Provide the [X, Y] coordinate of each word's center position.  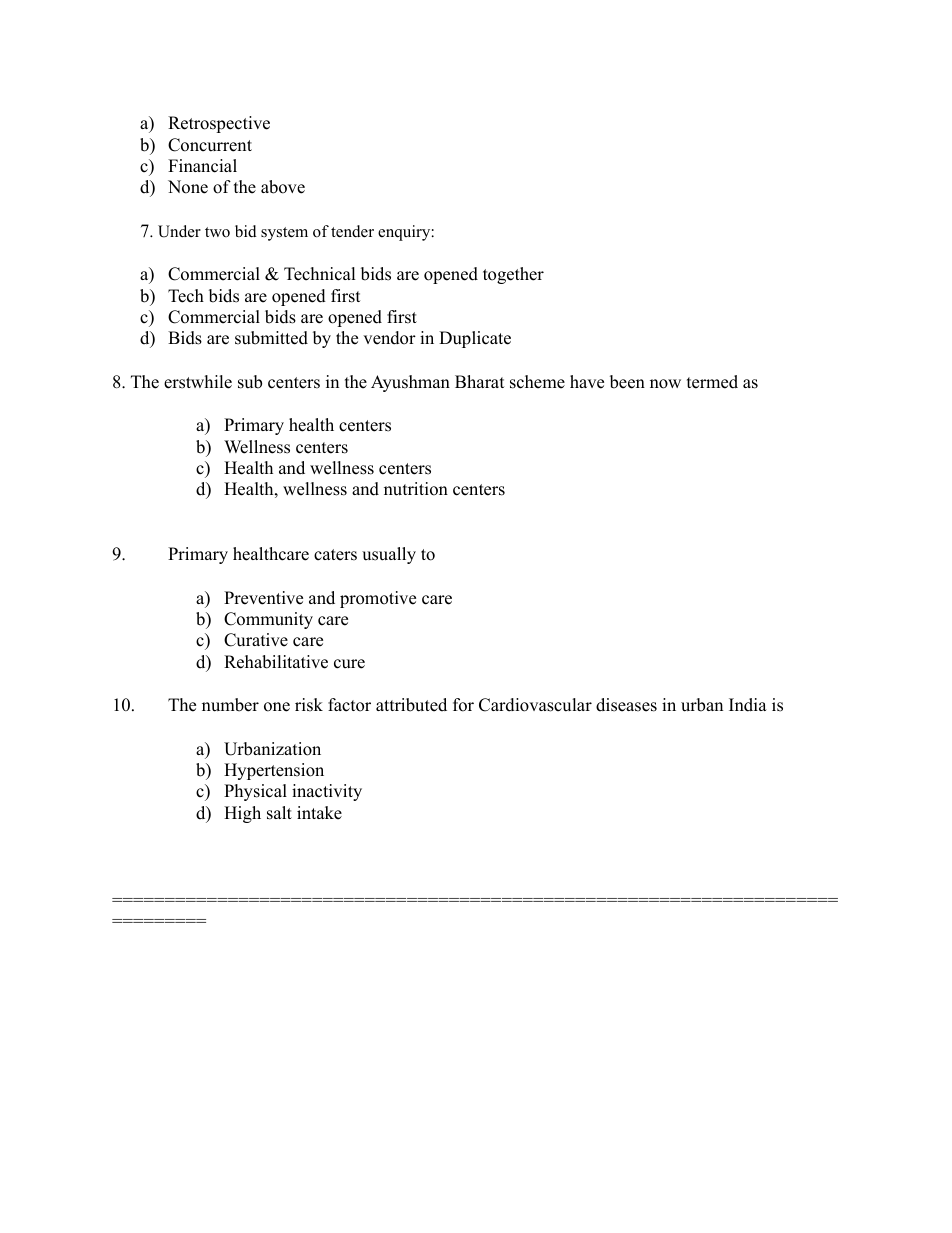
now [665, 384]
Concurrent [210, 145]
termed [712, 382]
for [463, 705]
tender [352, 231]
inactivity [327, 792]
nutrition [416, 489]
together [513, 275]
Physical [255, 792]
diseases [626, 705]
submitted [271, 338]
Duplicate [475, 339]
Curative [256, 640]
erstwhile [198, 382]
